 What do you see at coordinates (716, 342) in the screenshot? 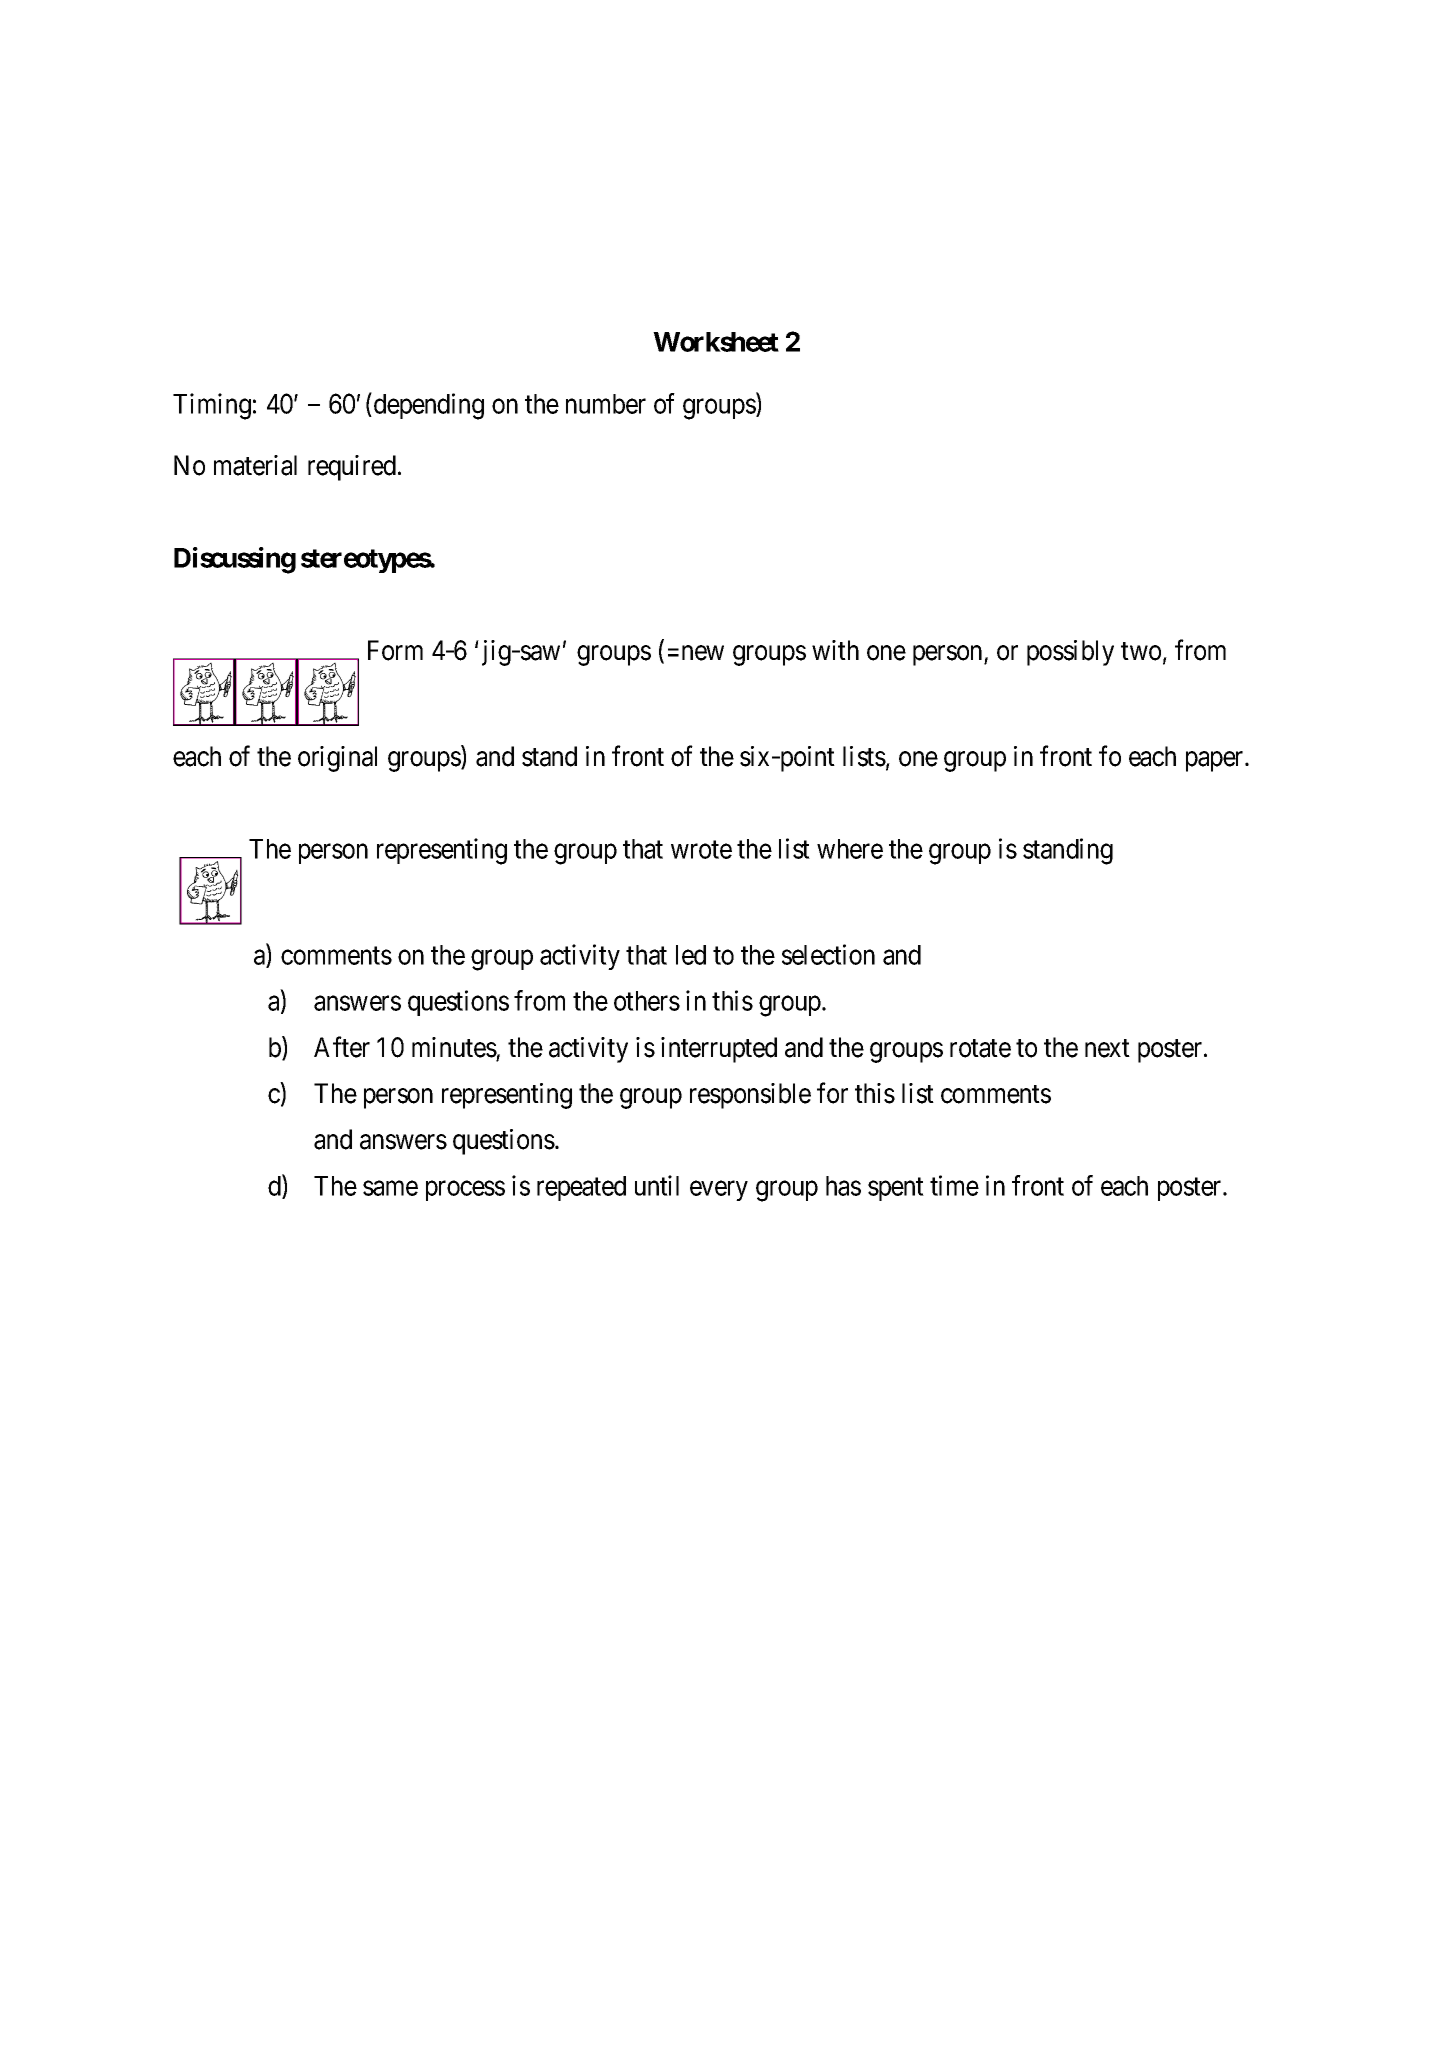
I see `Worksheet` at bounding box center [716, 342].
